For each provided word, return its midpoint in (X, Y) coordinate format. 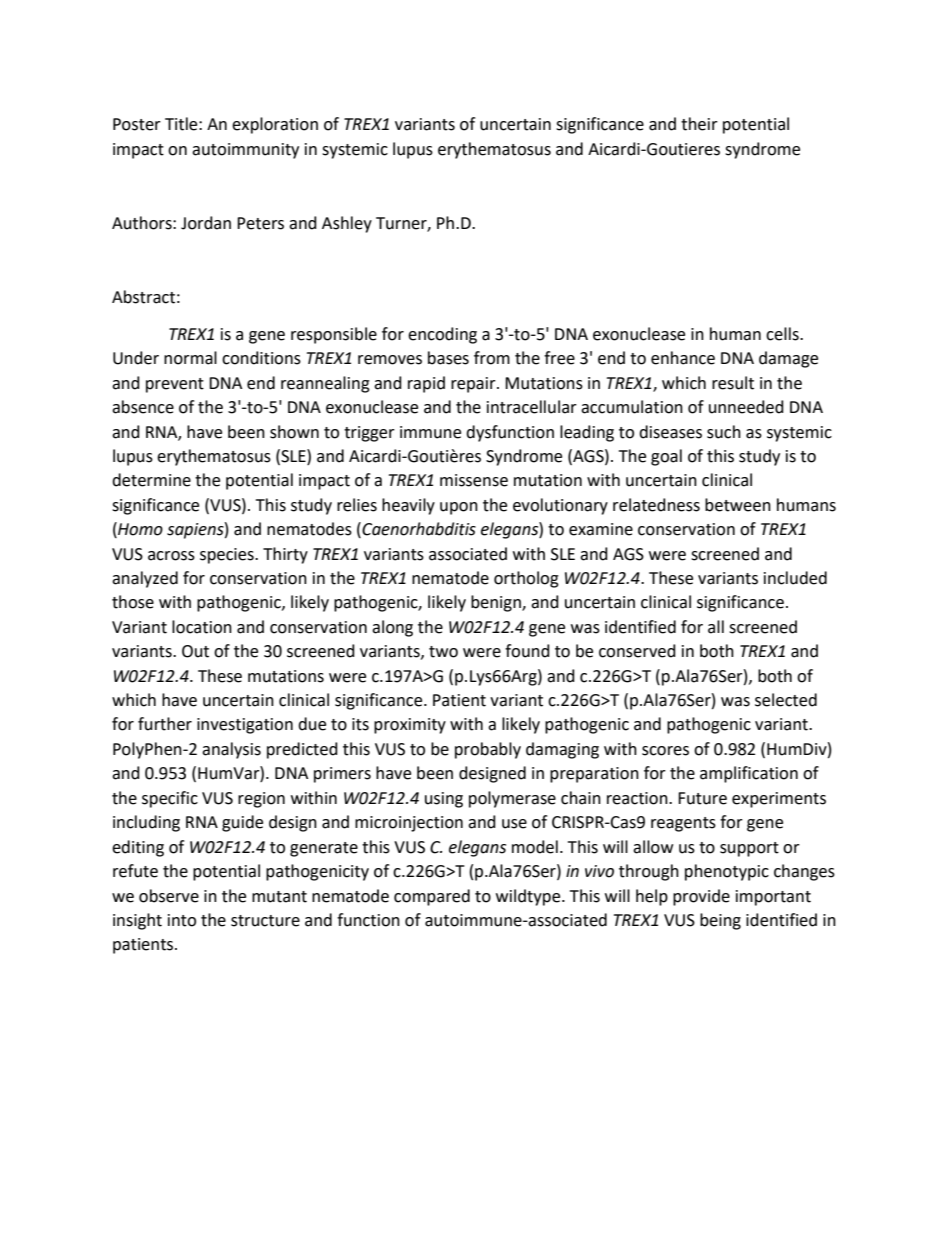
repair (474, 385)
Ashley (347, 224)
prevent (175, 385)
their (699, 124)
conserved (637, 651)
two (443, 652)
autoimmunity (245, 151)
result (733, 383)
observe (169, 896)
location (202, 627)
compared (432, 897)
